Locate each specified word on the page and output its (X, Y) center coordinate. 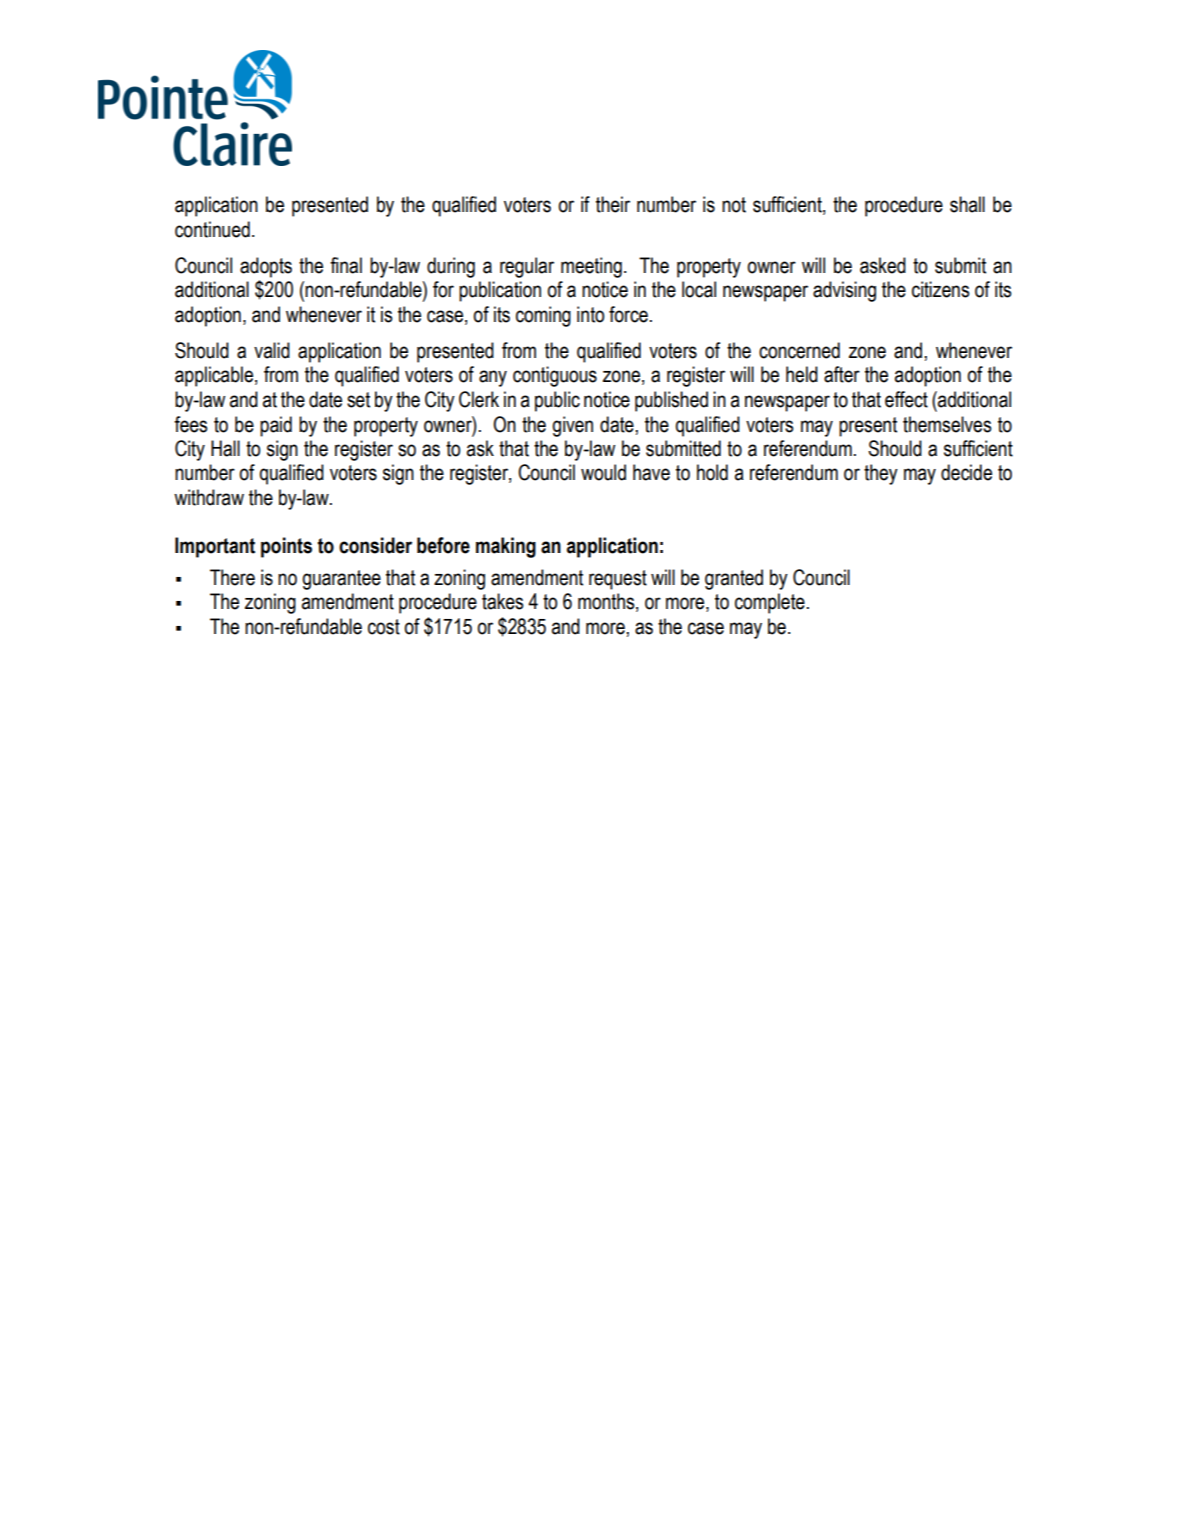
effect (906, 399)
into (590, 314)
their (613, 204)
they (881, 474)
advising (844, 291)
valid (272, 350)
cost (384, 627)
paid (276, 426)
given (572, 426)
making (506, 547)
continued (212, 229)
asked (883, 265)
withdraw (209, 497)
